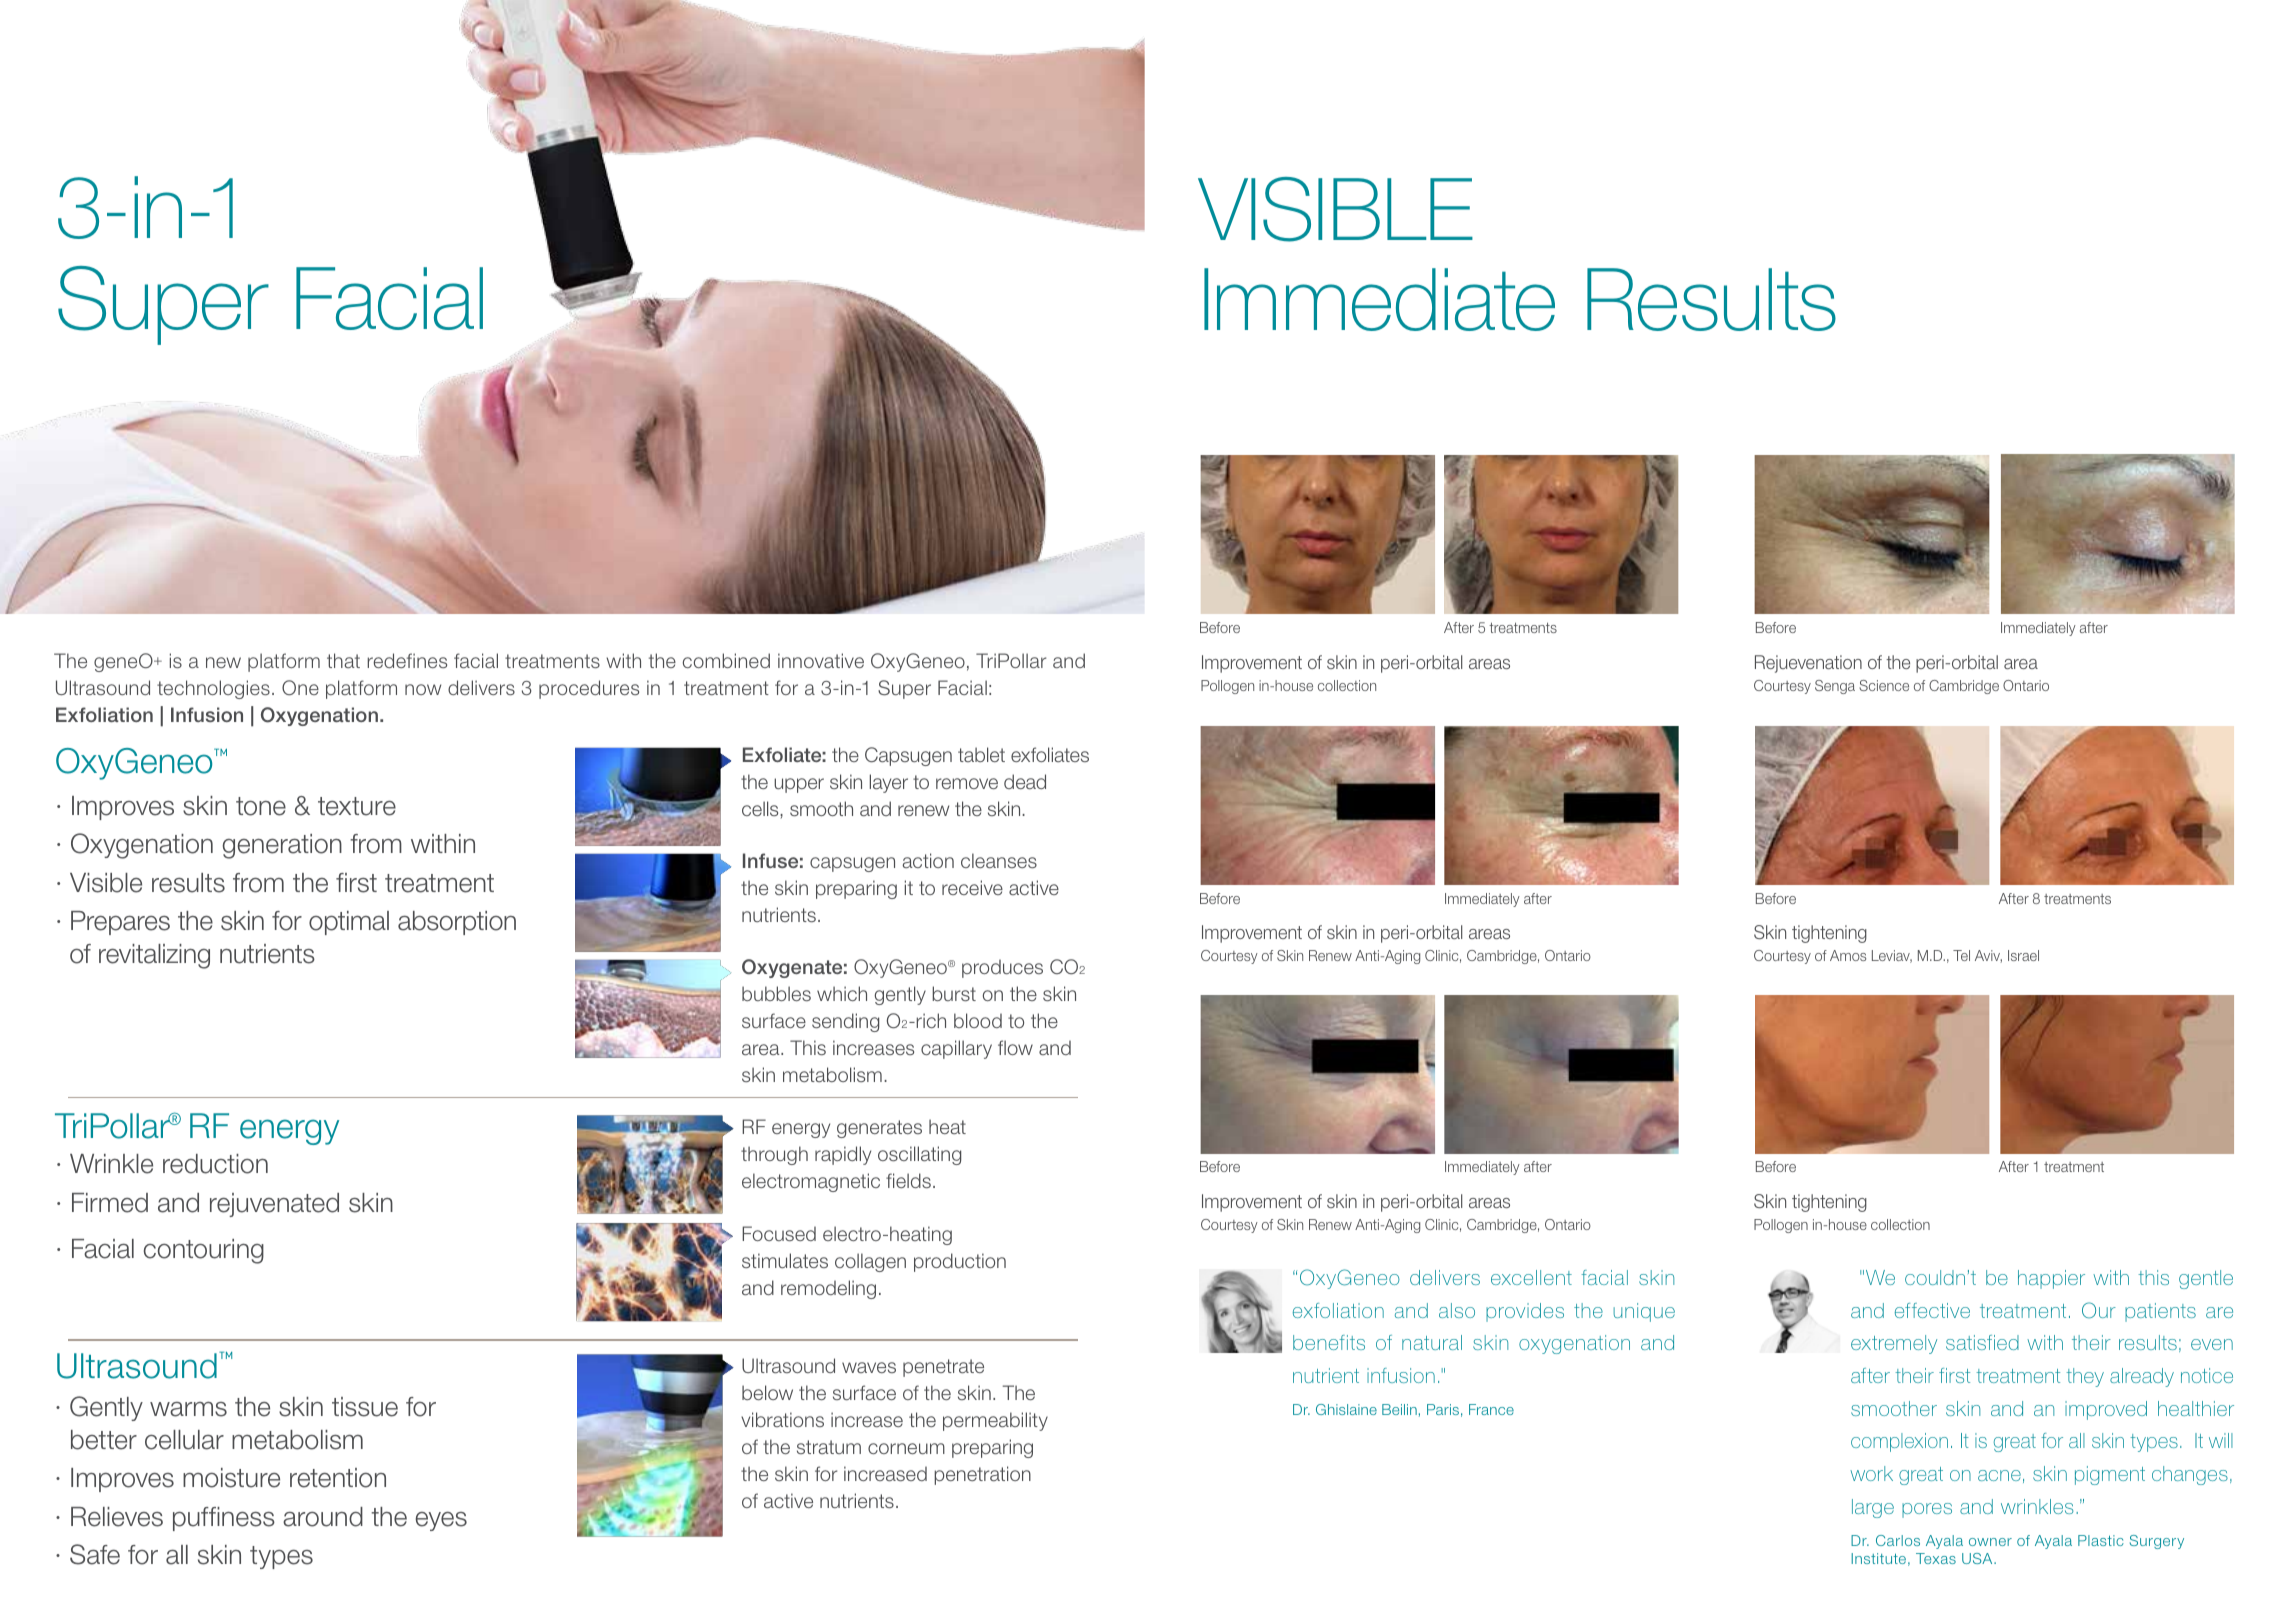 This screenshot has height=1619, width=2289. Describe the element at coordinates (982, 1475) in the screenshot. I see `penetration` at that location.
